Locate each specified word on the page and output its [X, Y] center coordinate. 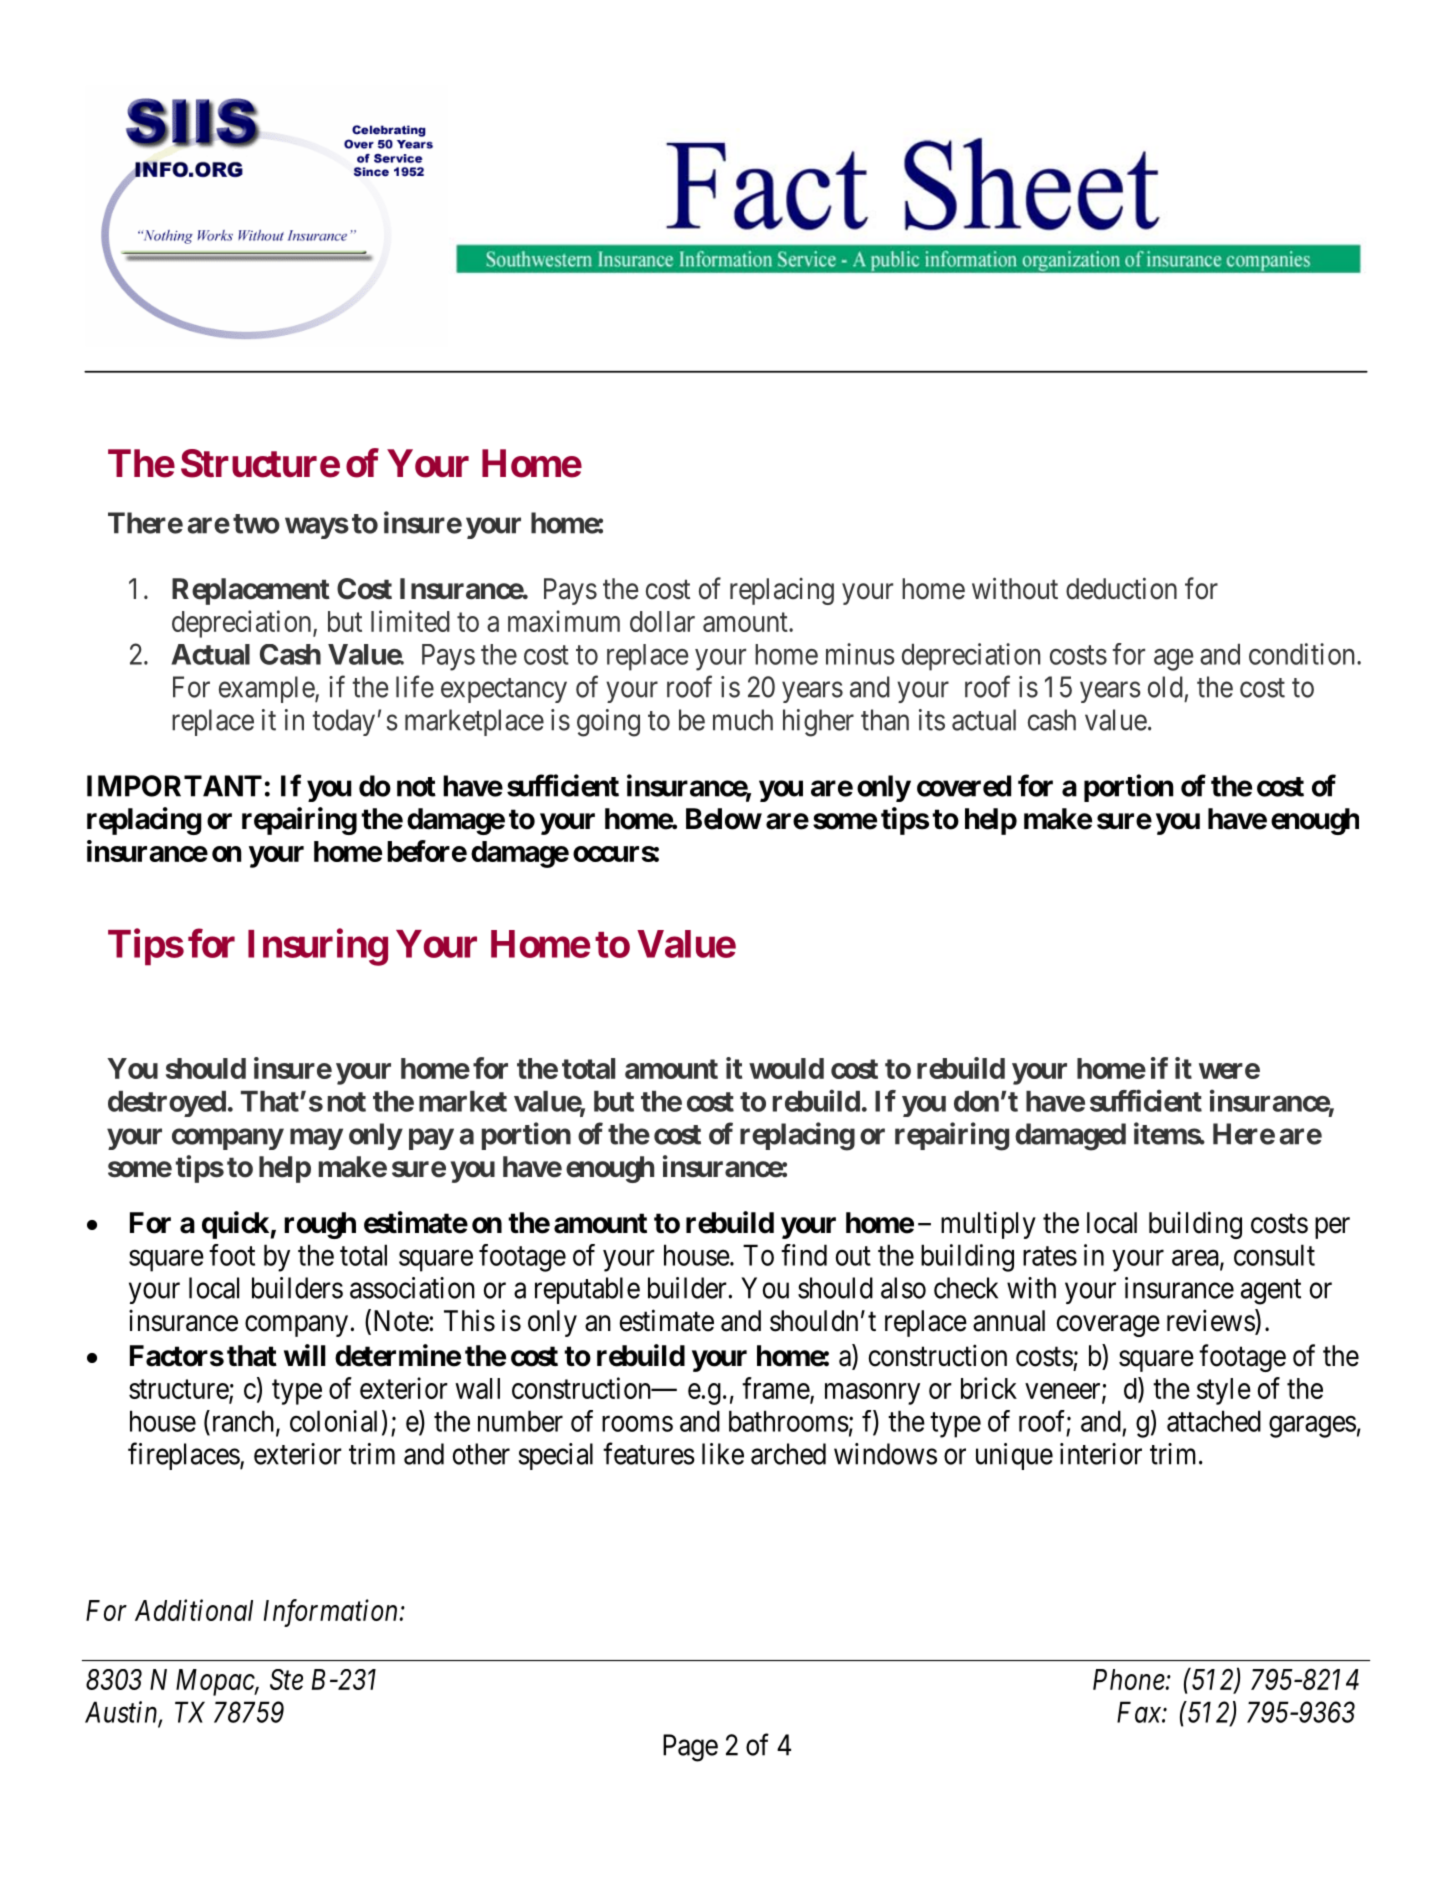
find [804, 1255]
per [1332, 1228]
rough [320, 1225]
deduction [1121, 588]
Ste [286, 1679]
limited [410, 621]
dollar [662, 621]
